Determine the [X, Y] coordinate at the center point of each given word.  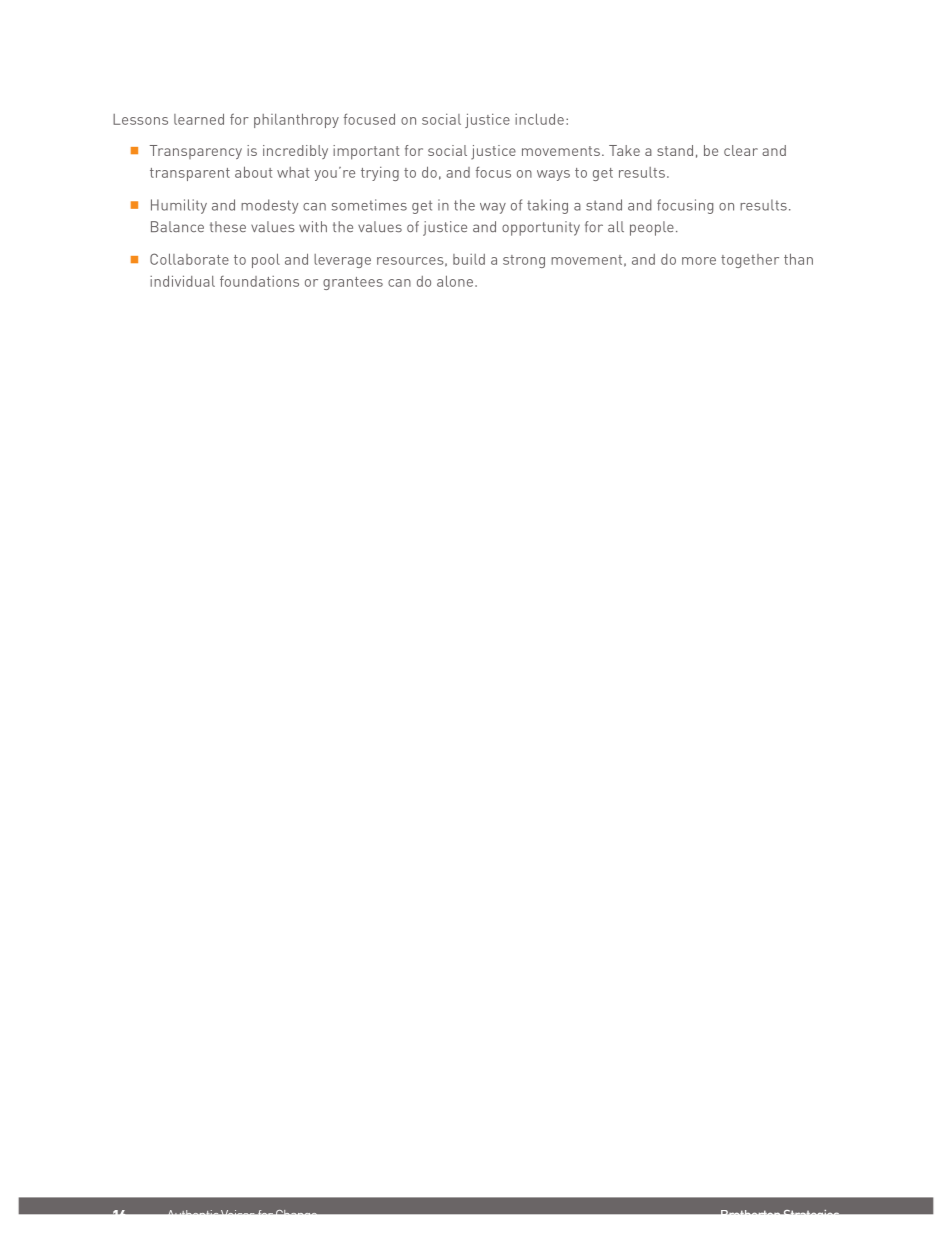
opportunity [541, 228]
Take [624, 150]
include [539, 119]
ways [553, 175]
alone [455, 281]
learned [199, 119]
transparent [190, 174]
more [699, 261]
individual [182, 281]
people [652, 228]
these [228, 226]
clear [741, 150]
